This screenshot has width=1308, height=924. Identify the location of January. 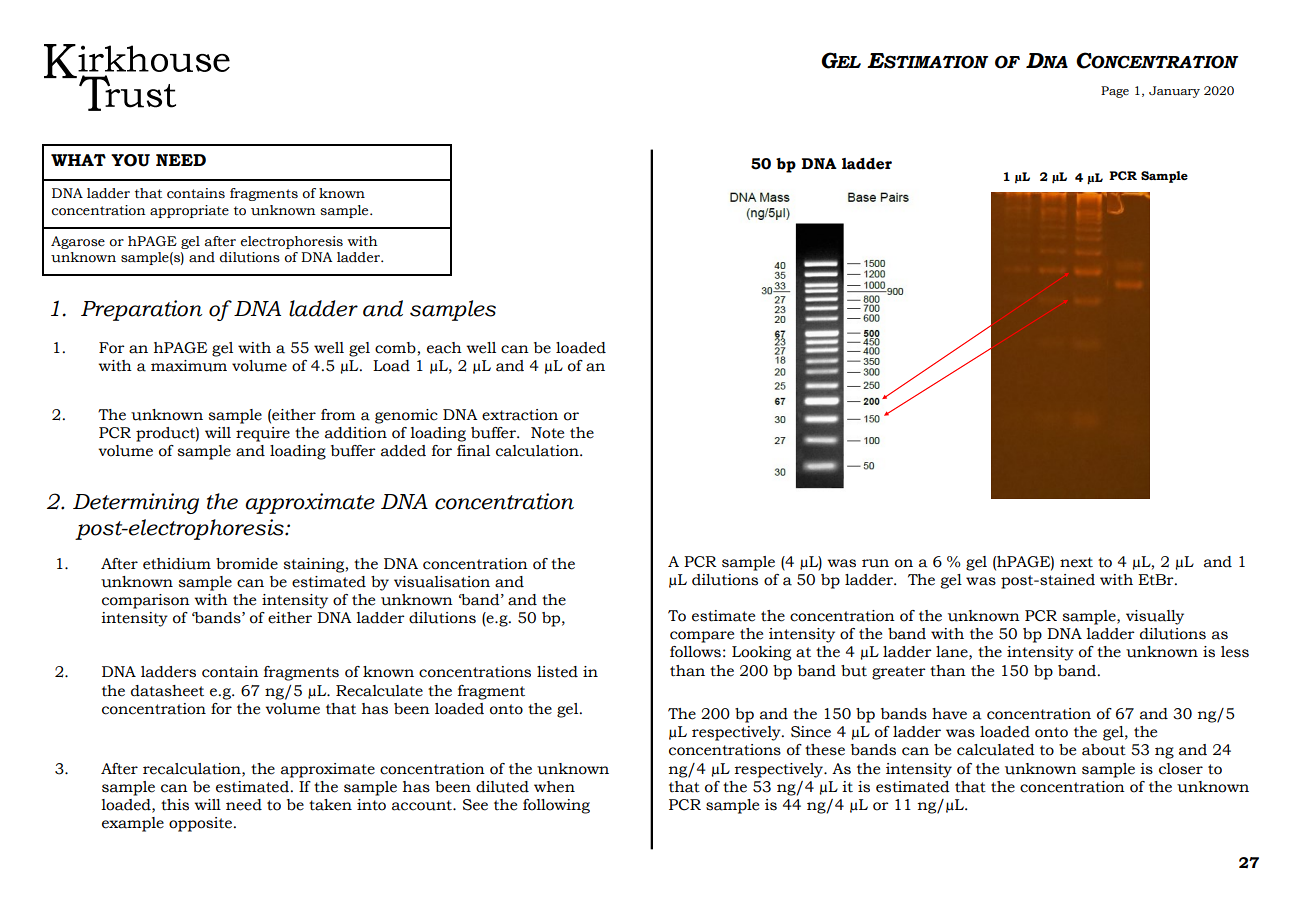
(1174, 92).
